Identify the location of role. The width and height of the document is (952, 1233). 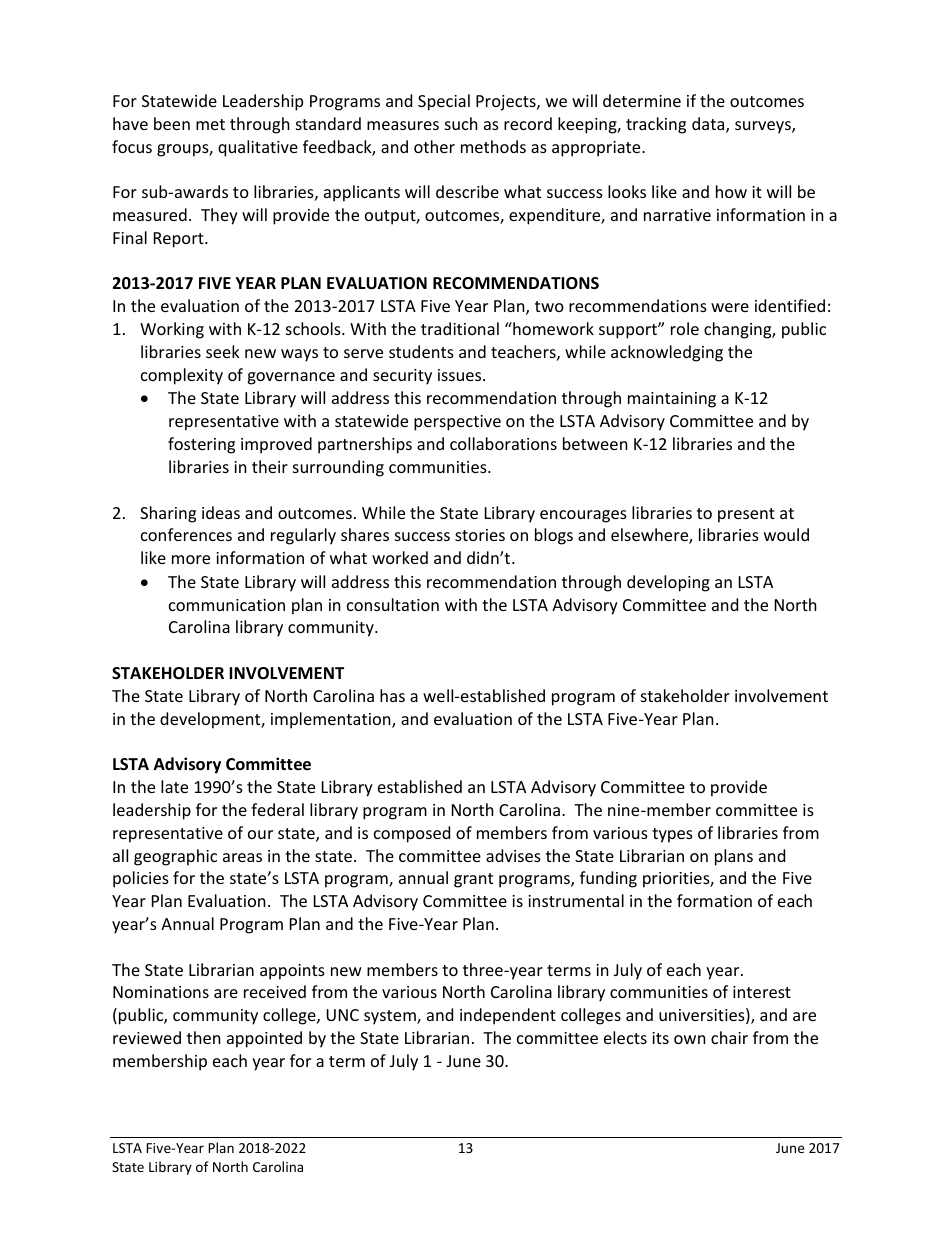
(685, 328).
